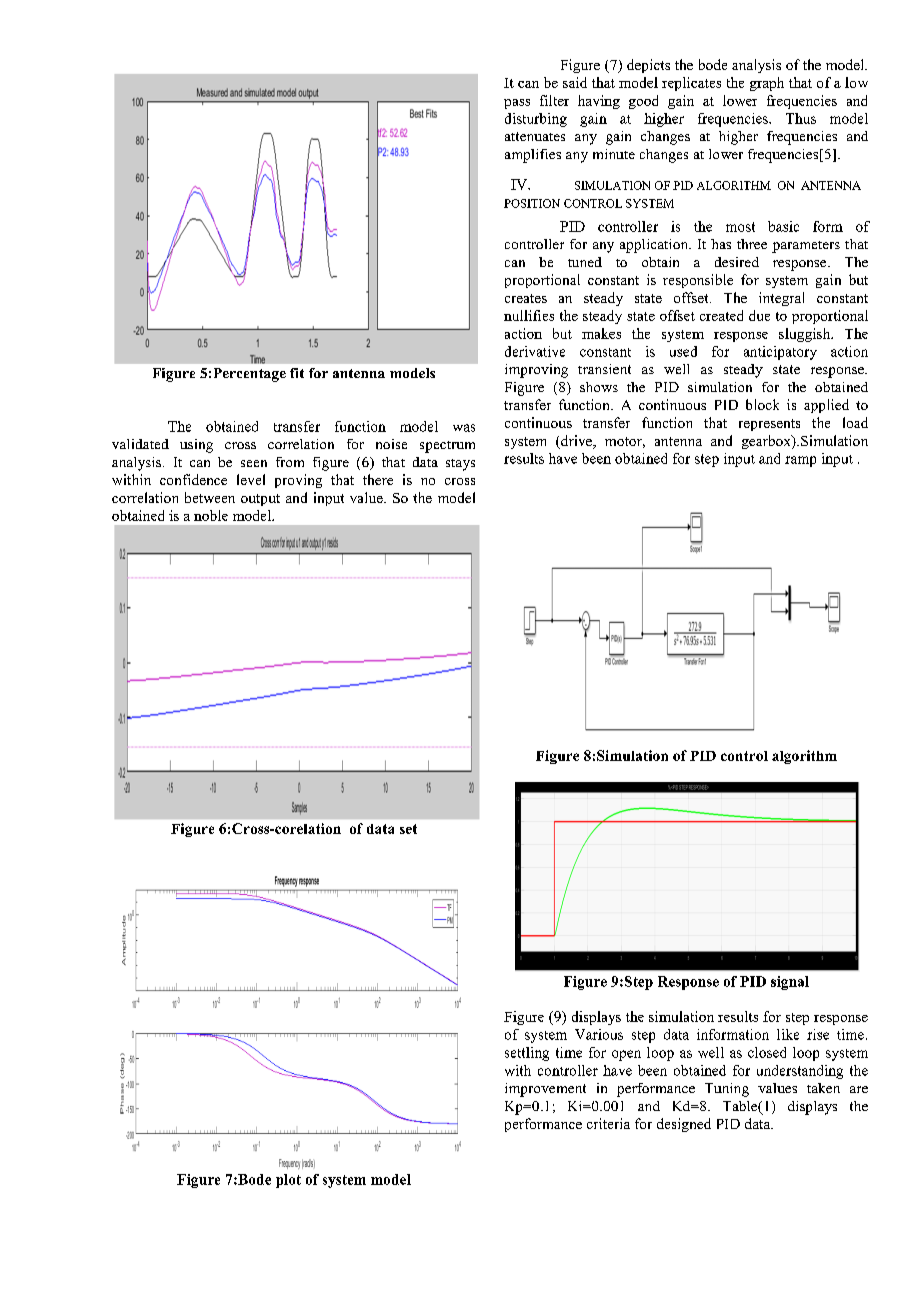  I want to click on plot, so click(288, 1181).
